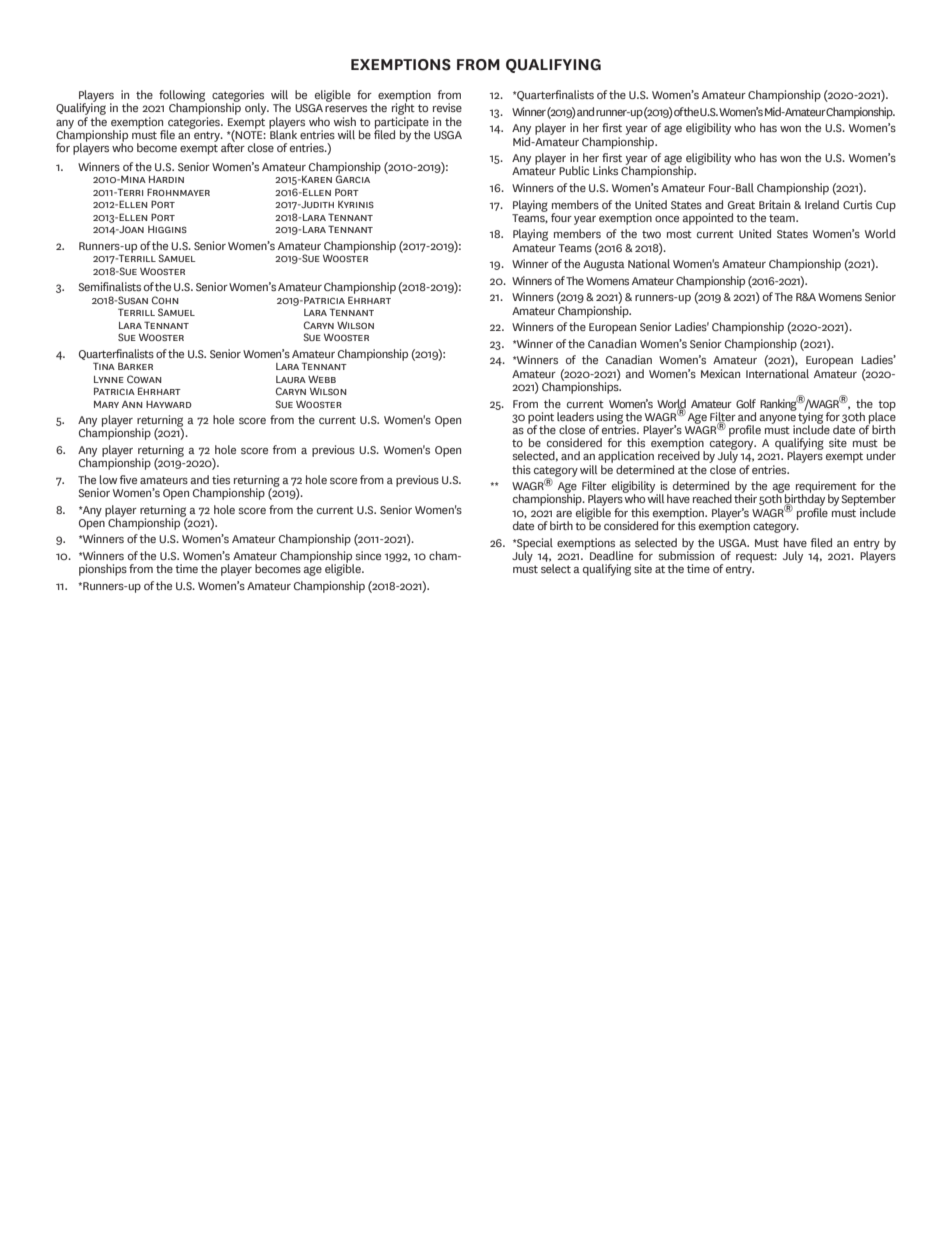  I want to click on leaders, so click(575, 416).
